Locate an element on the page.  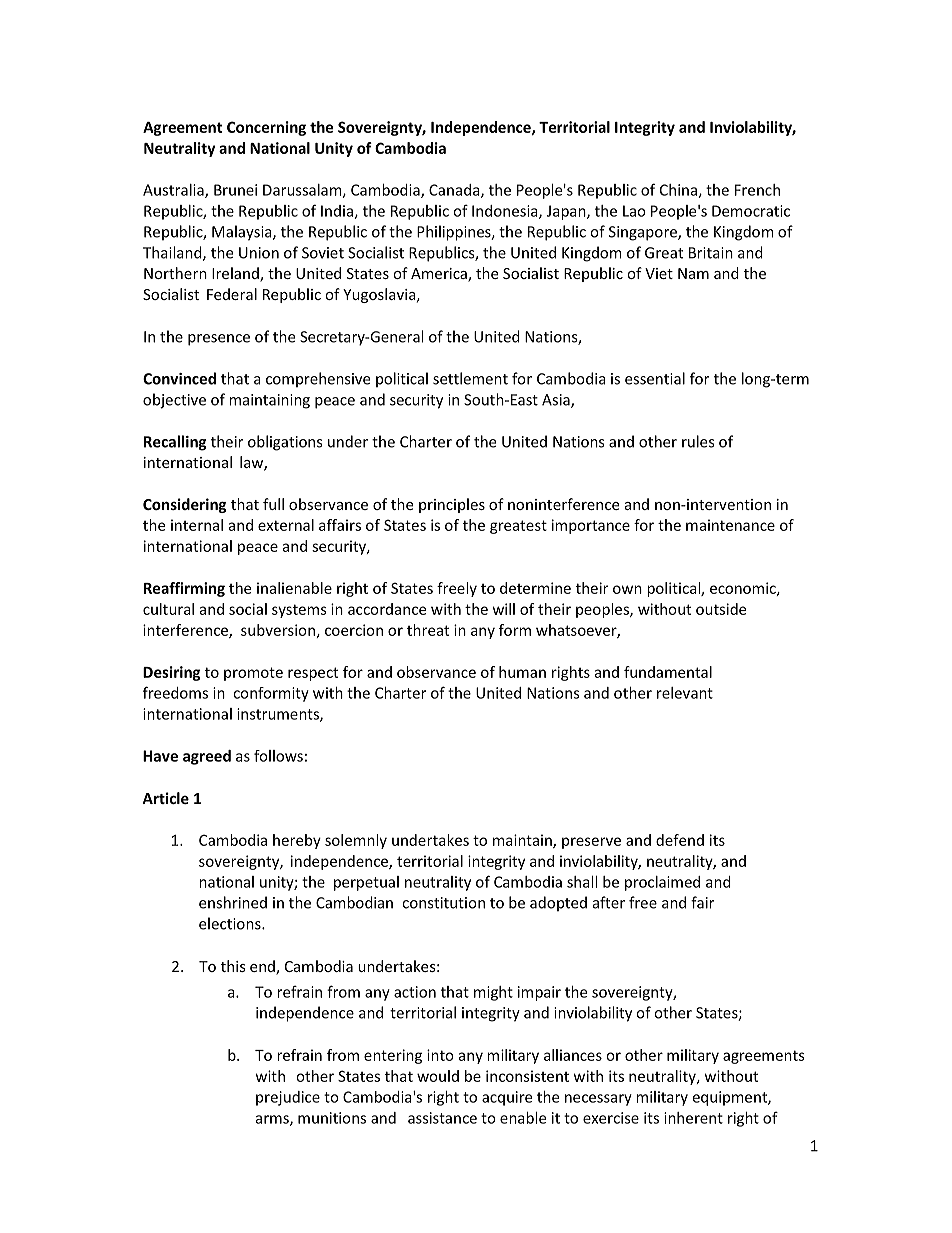
Canada is located at coordinates (455, 191).
